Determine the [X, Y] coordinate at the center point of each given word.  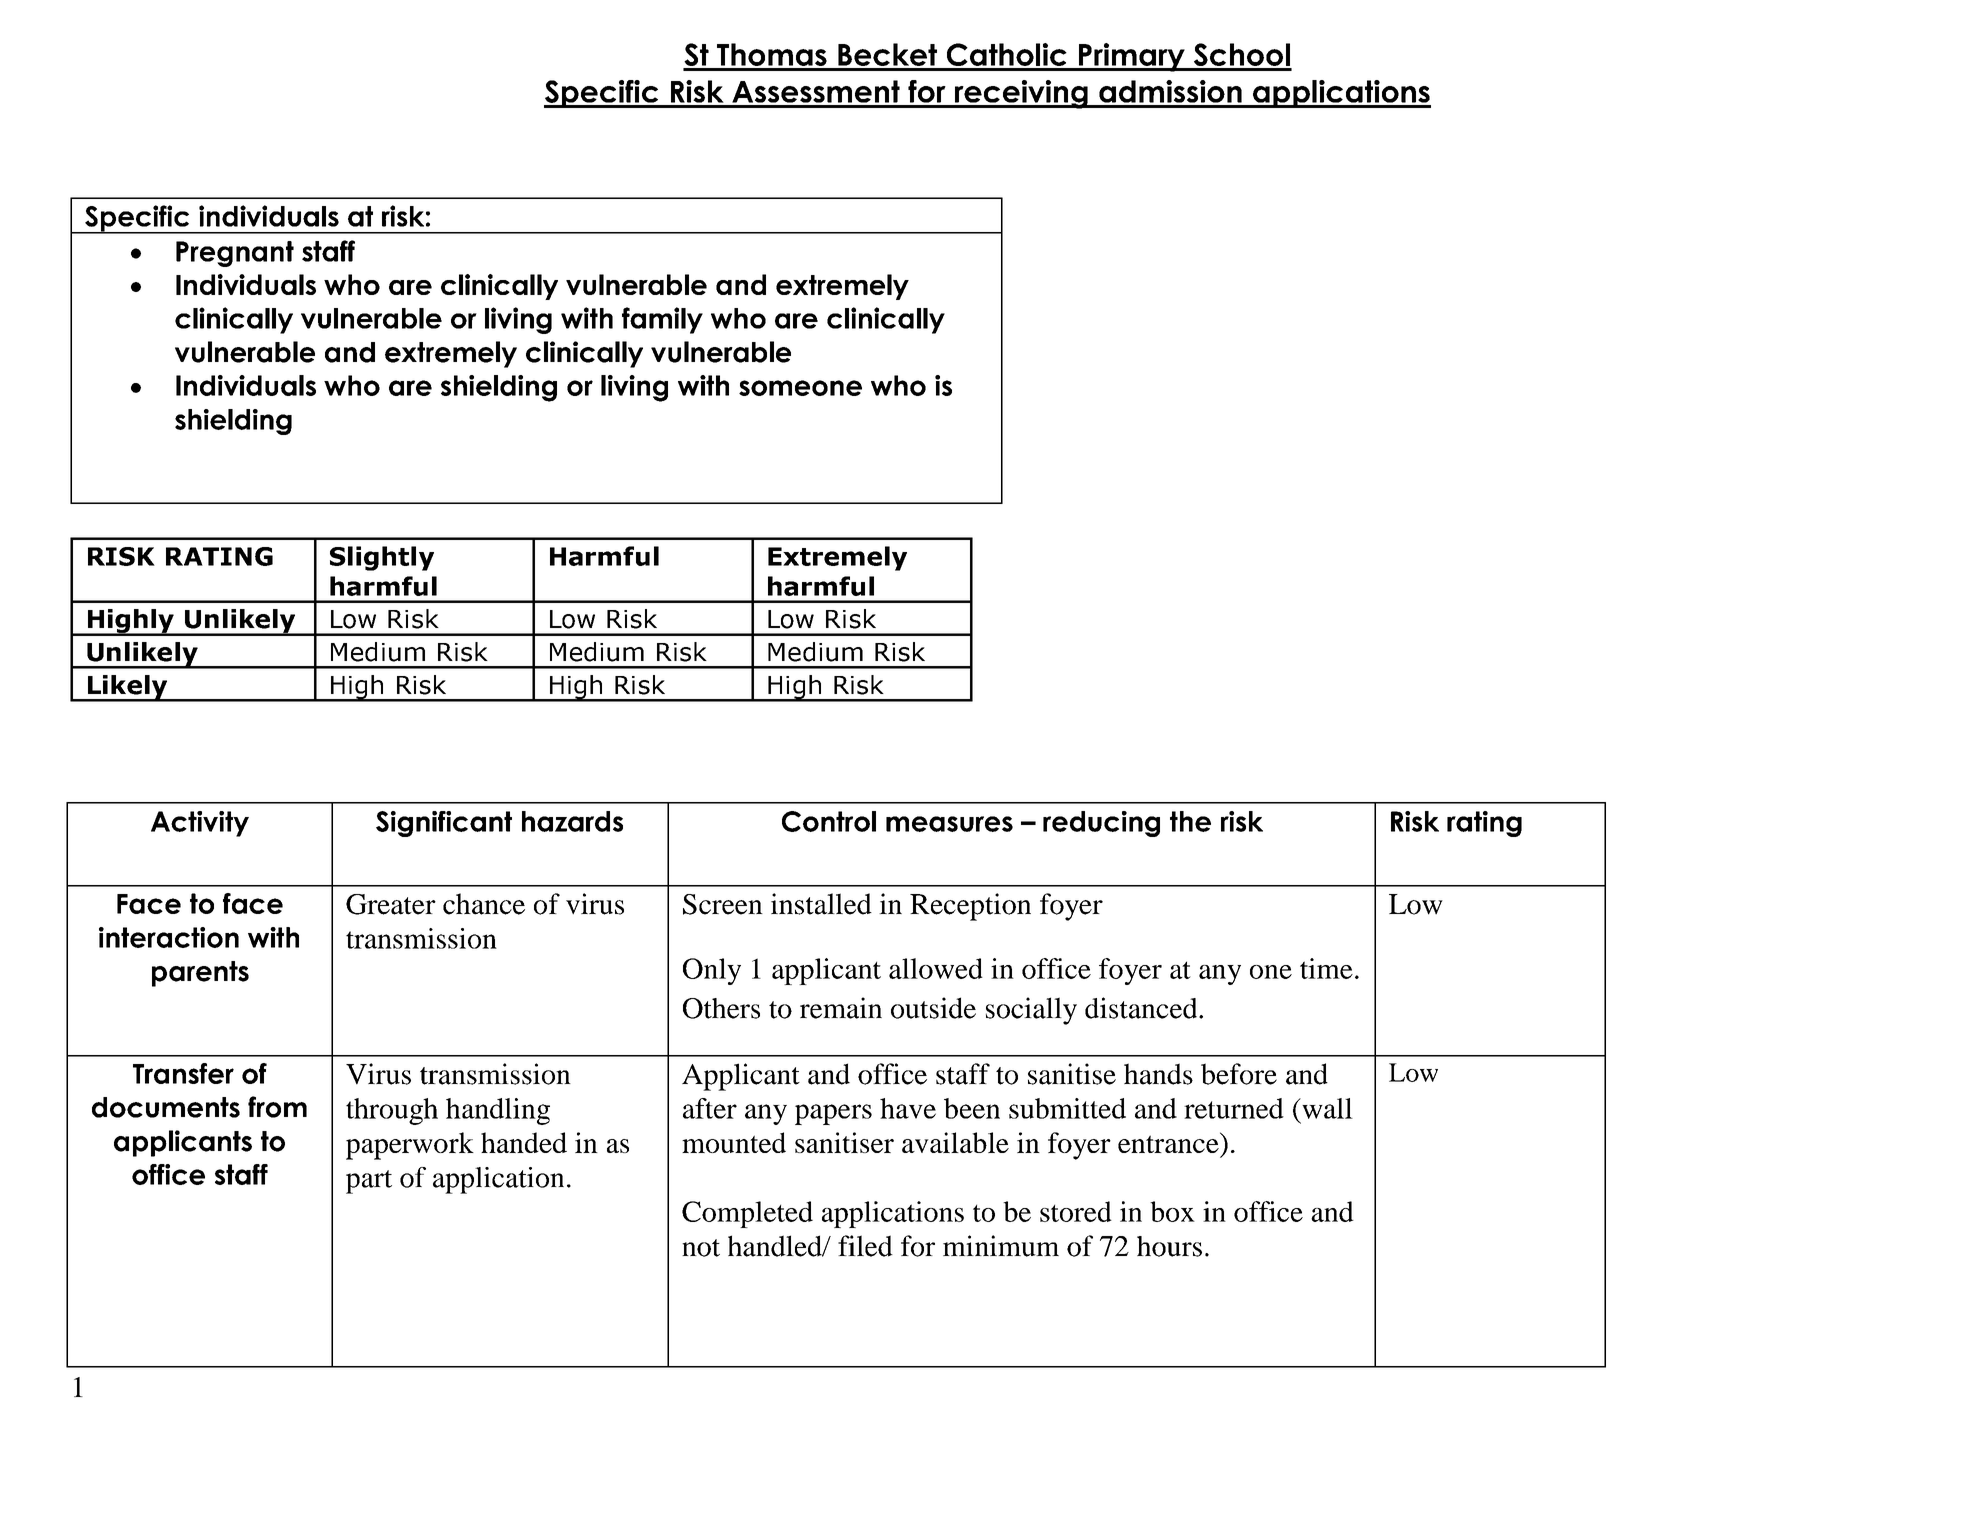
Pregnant [235, 254]
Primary [1131, 57]
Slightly [382, 558]
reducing [1101, 824]
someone [800, 388]
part [369, 1182]
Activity [200, 824]
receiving [1021, 94]
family [662, 320]
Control [829, 821]
